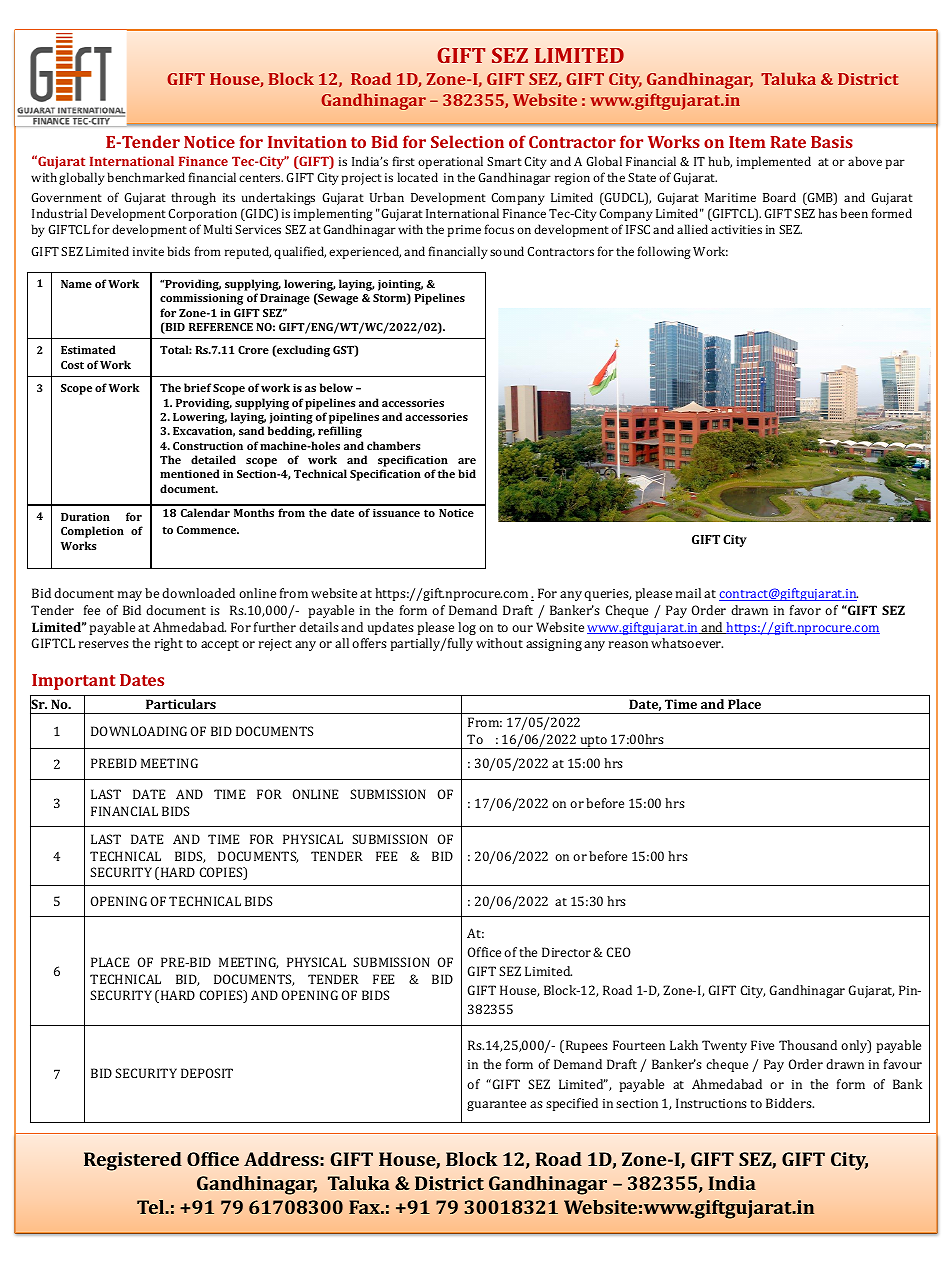 This screenshot has height=1270, width=952. Describe the element at coordinates (619, 952) in the screenshot. I see `CEO` at that location.
